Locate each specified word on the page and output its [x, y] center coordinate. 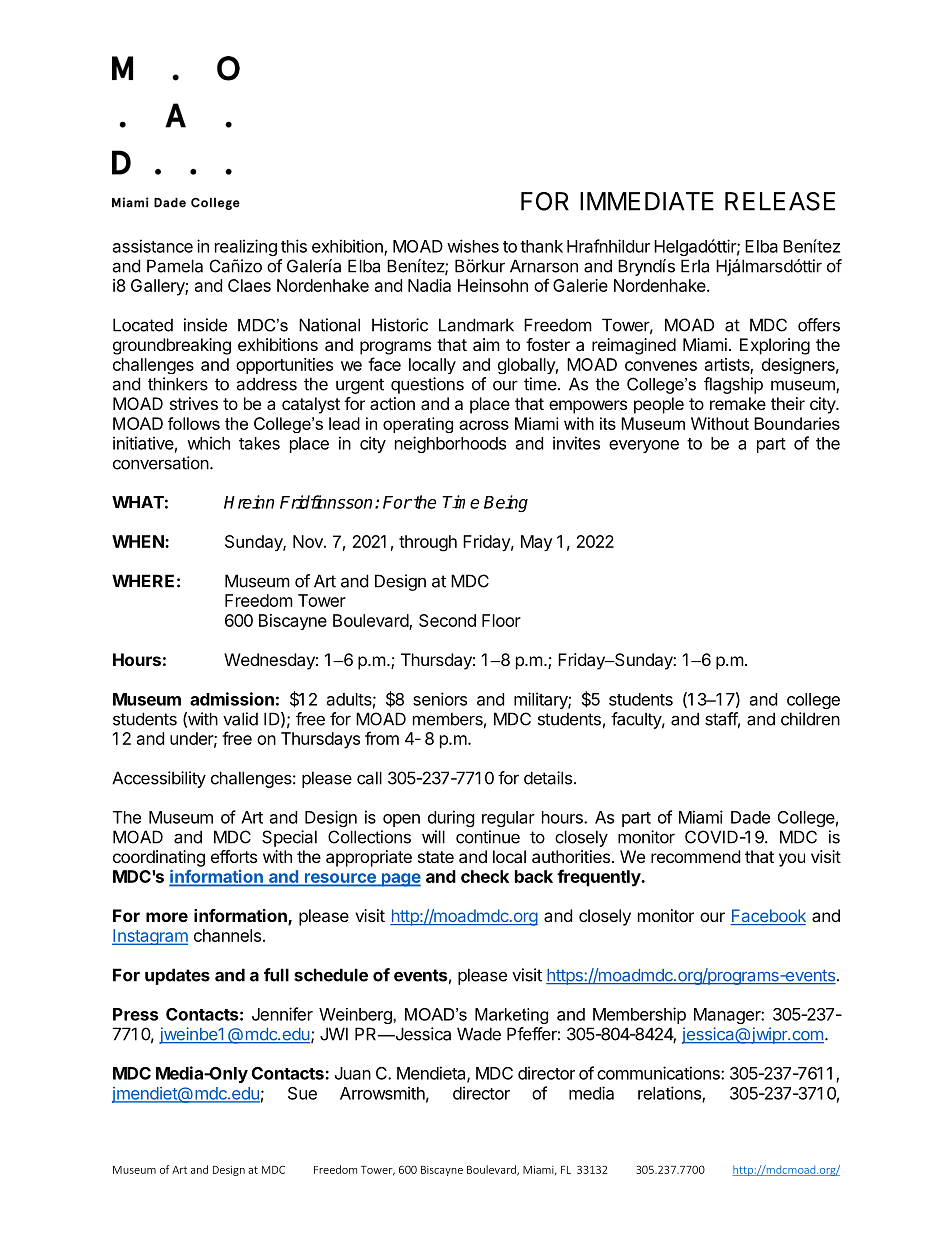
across [484, 425]
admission [232, 699]
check [485, 876]
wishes [473, 246]
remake [738, 403]
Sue [302, 1093]
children [810, 719]
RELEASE [780, 201]
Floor [501, 620]
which [208, 443]
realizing [246, 247]
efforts [234, 856]
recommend [695, 856]
